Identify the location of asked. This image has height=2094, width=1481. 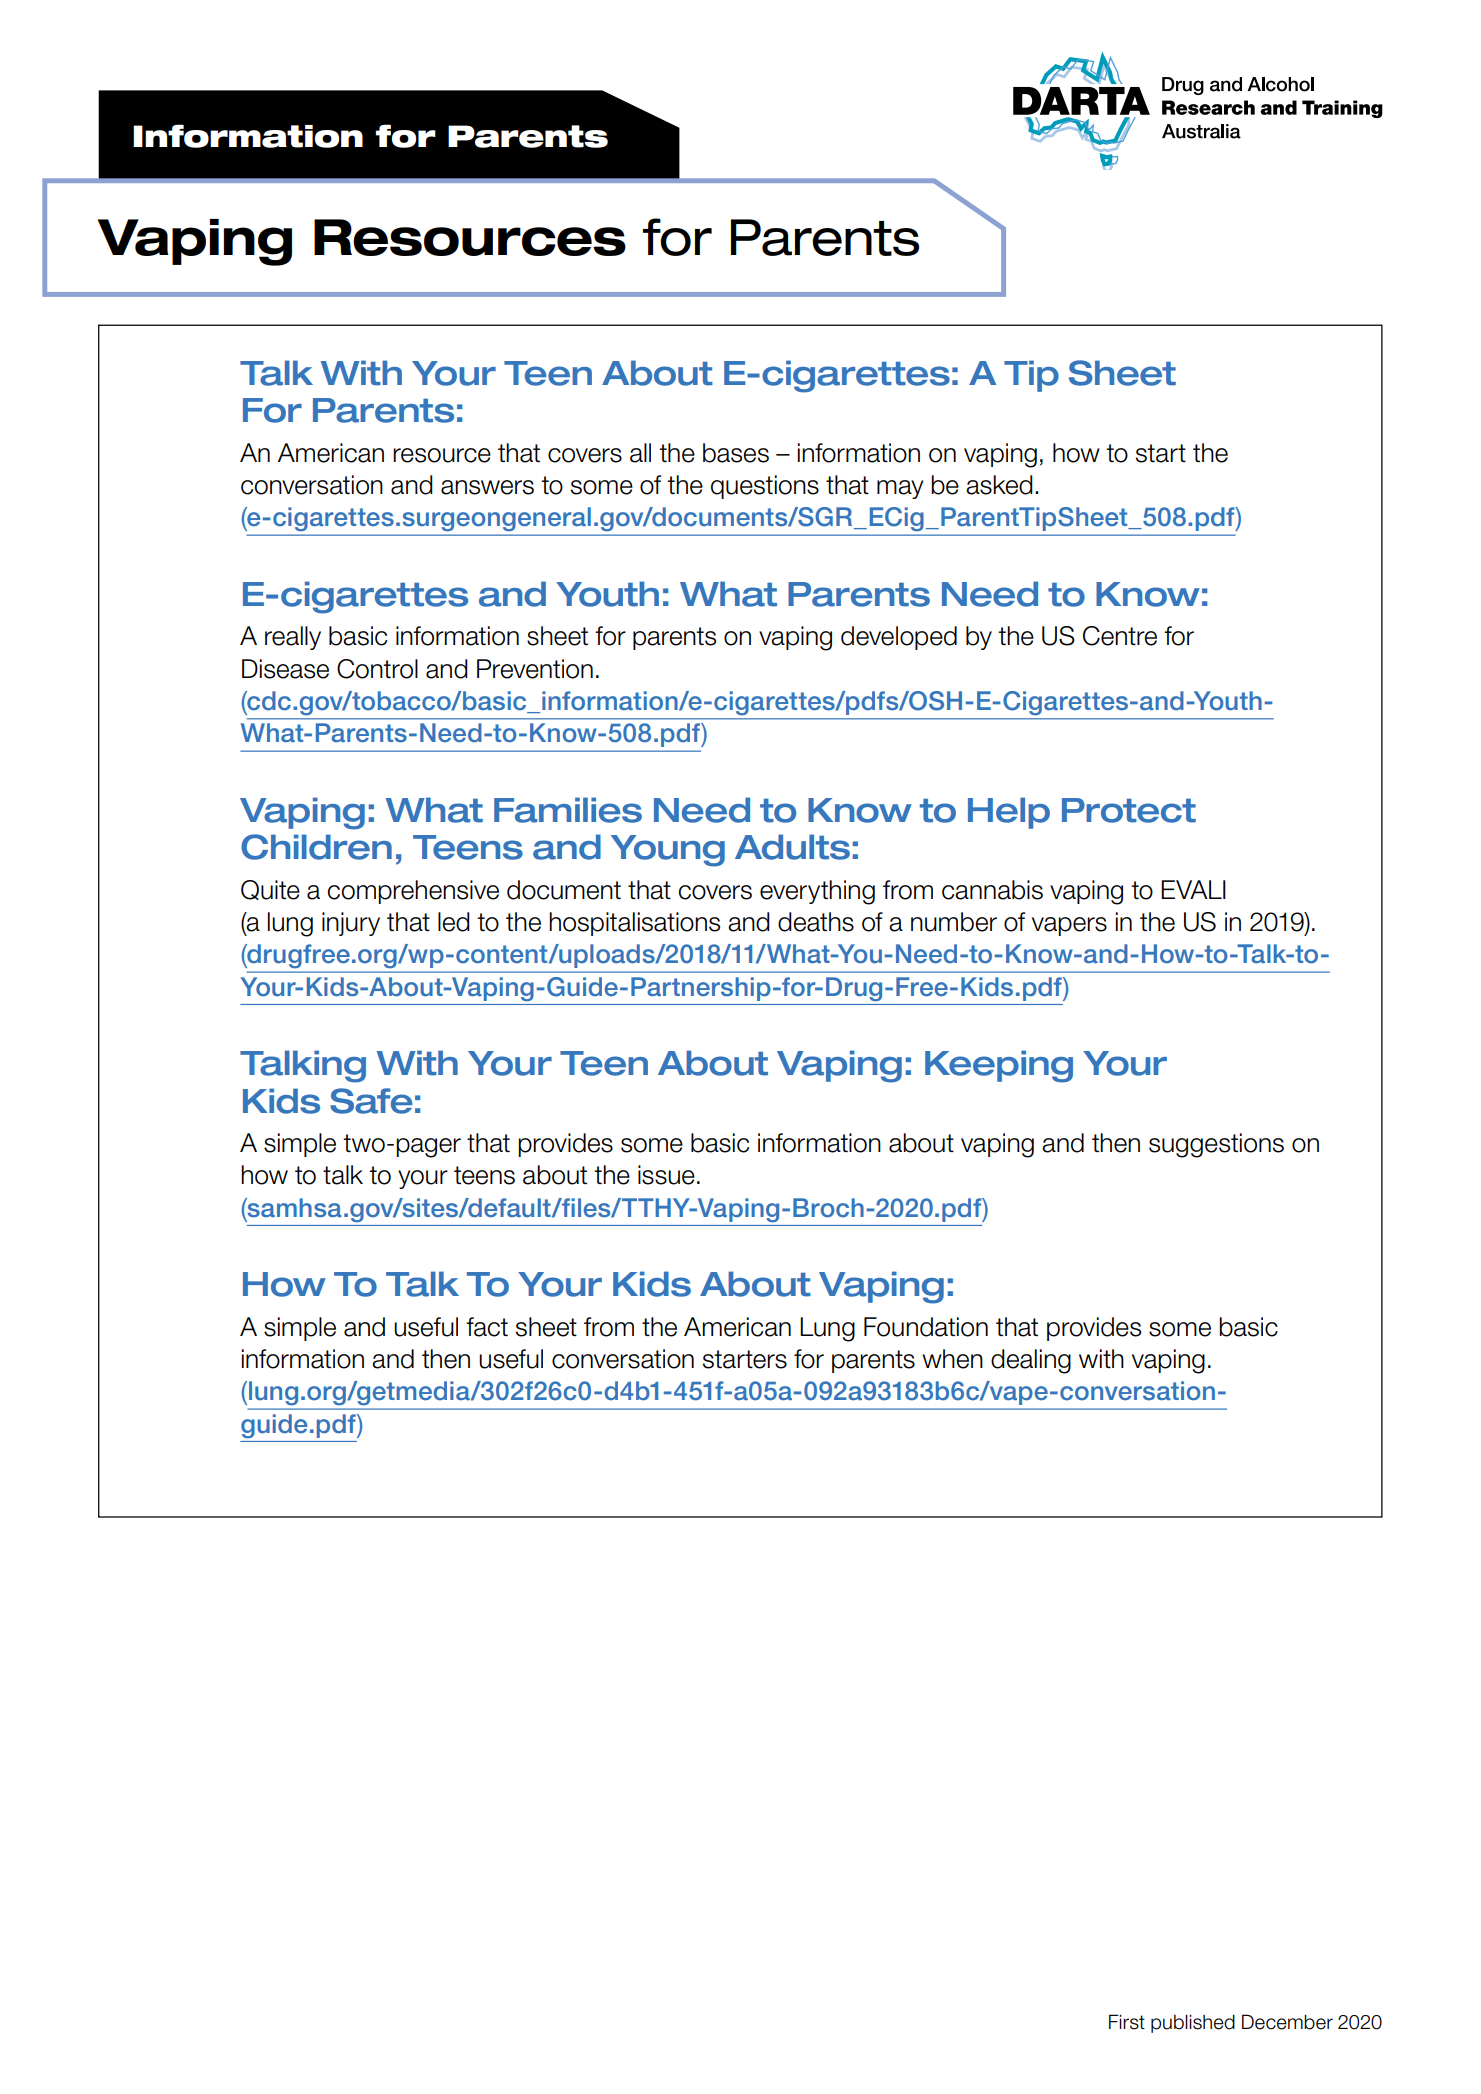
(999, 485).
